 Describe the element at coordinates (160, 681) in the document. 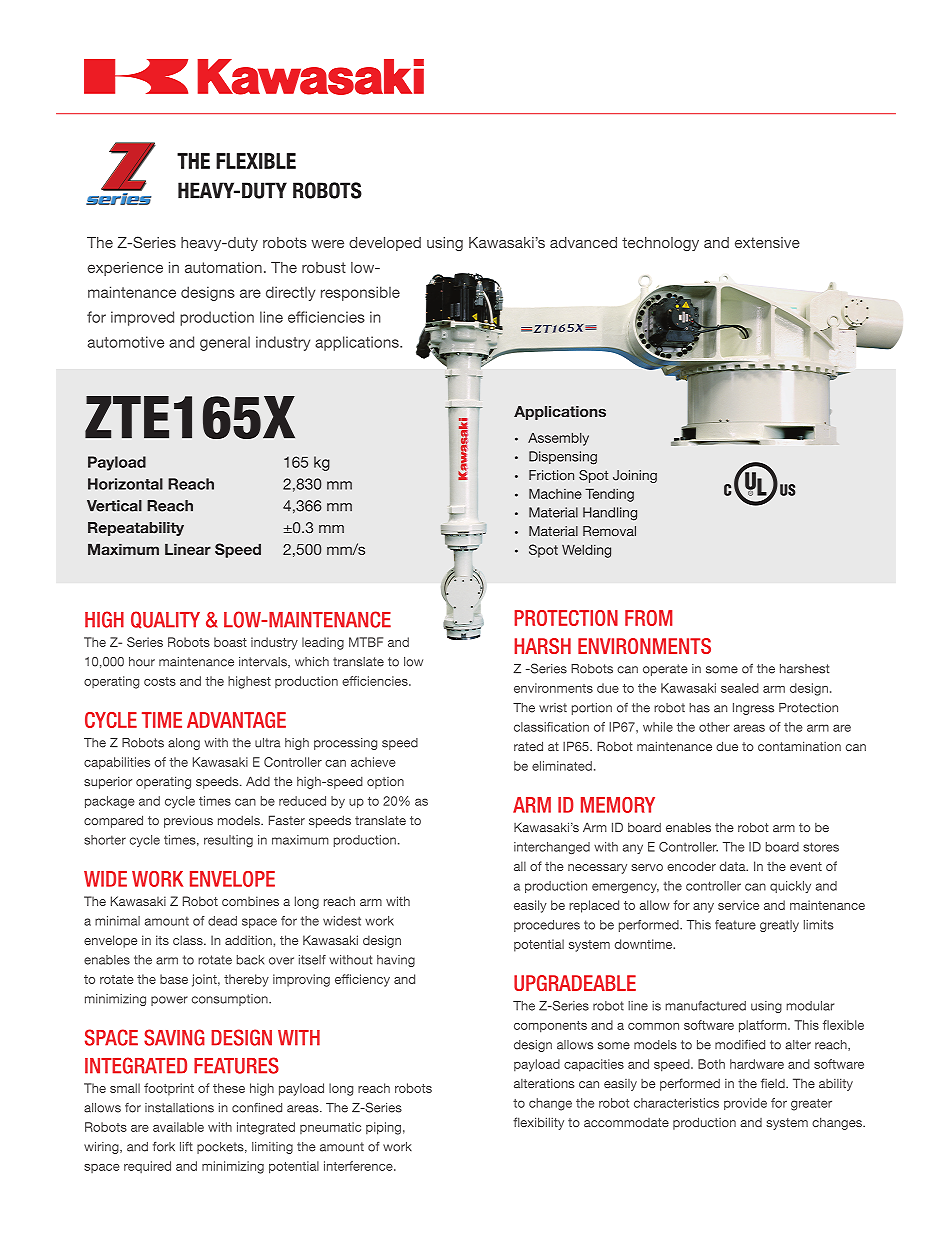

I see `costs` at that location.
